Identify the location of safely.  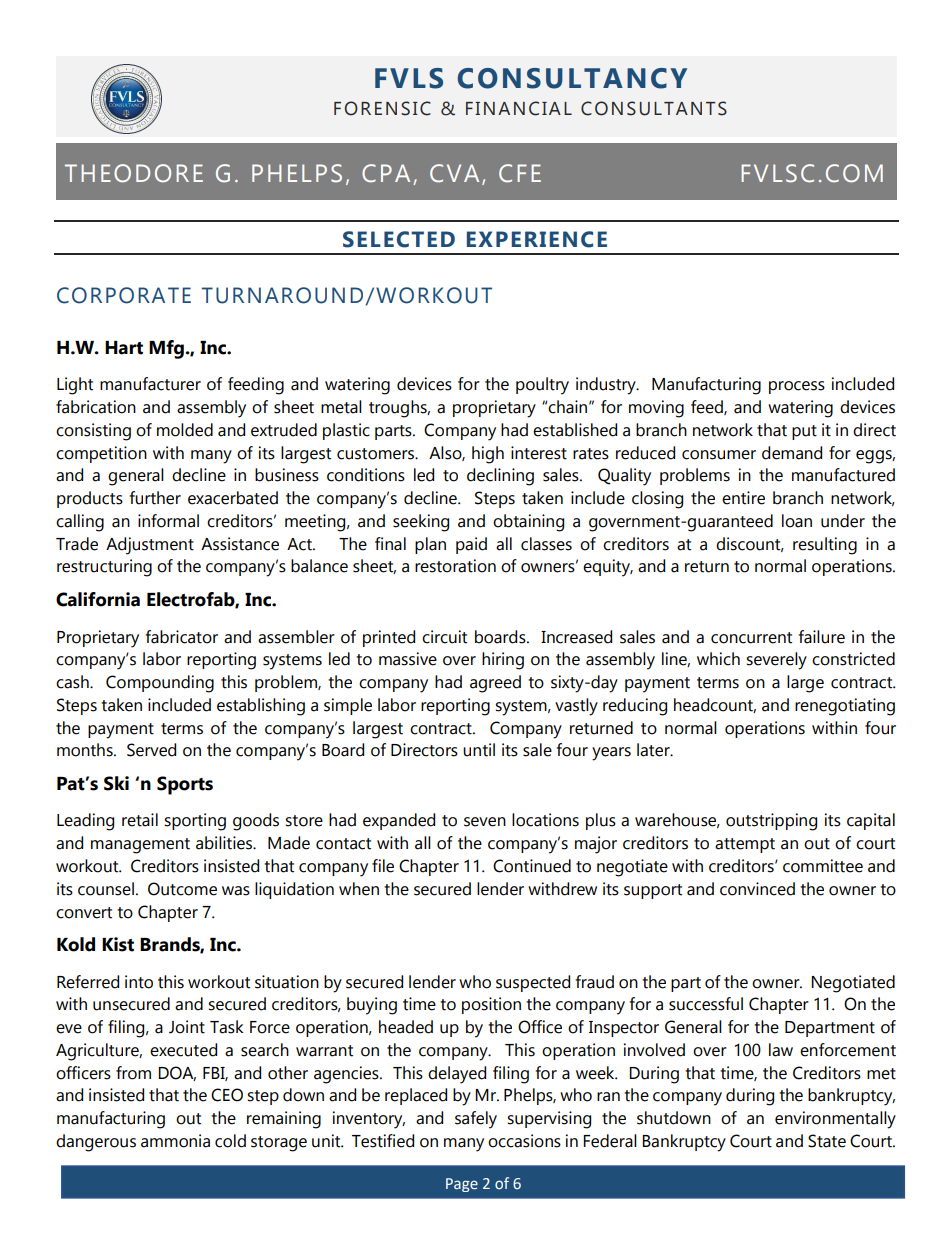
(476, 1120).
